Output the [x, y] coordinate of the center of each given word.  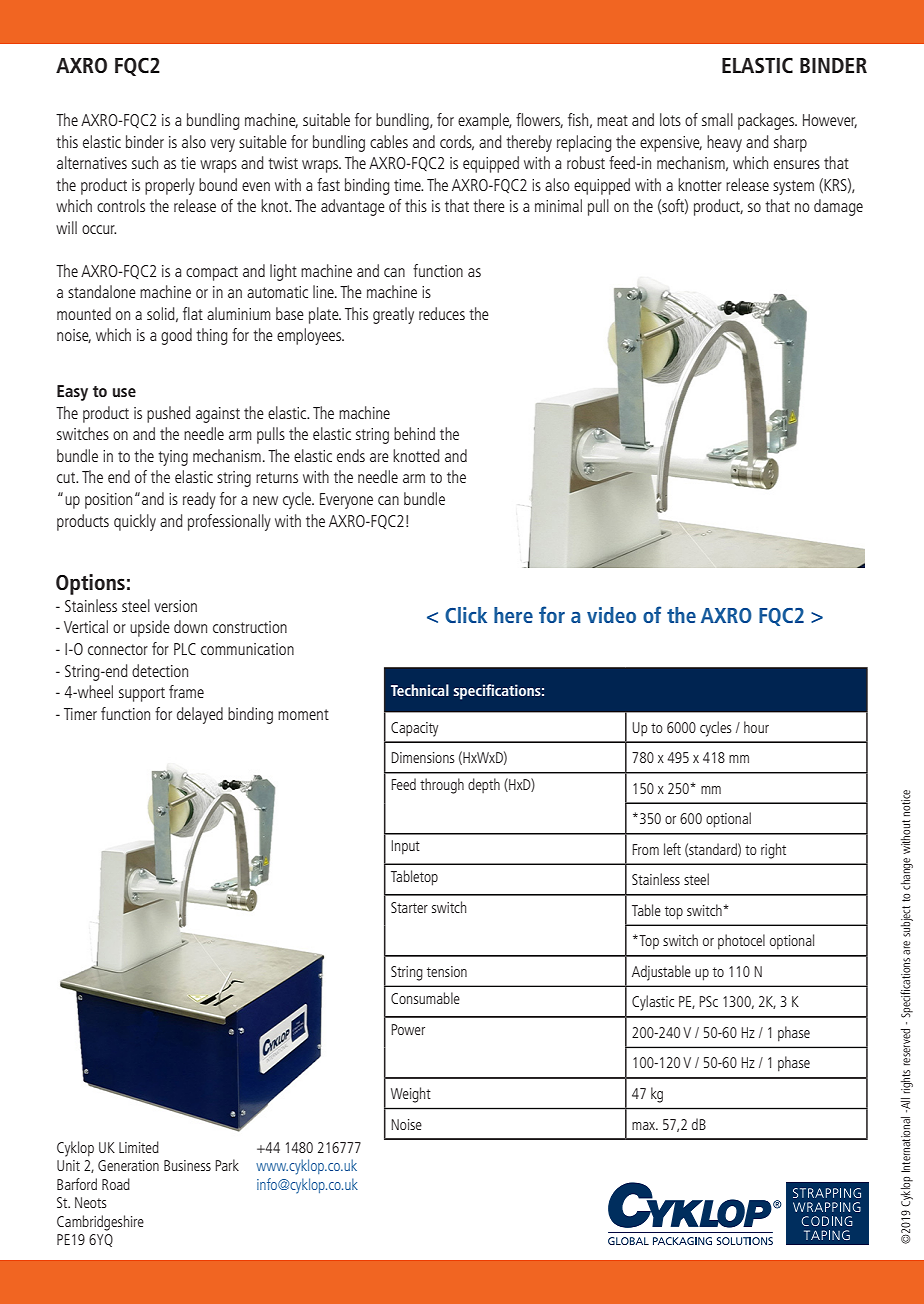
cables [389, 141]
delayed [200, 715]
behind [414, 433]
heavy [724, 143]
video [611, 615]
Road [116, 1184]
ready [199, 500]
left [672, 849]
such [145, 162]
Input [405, 847]
